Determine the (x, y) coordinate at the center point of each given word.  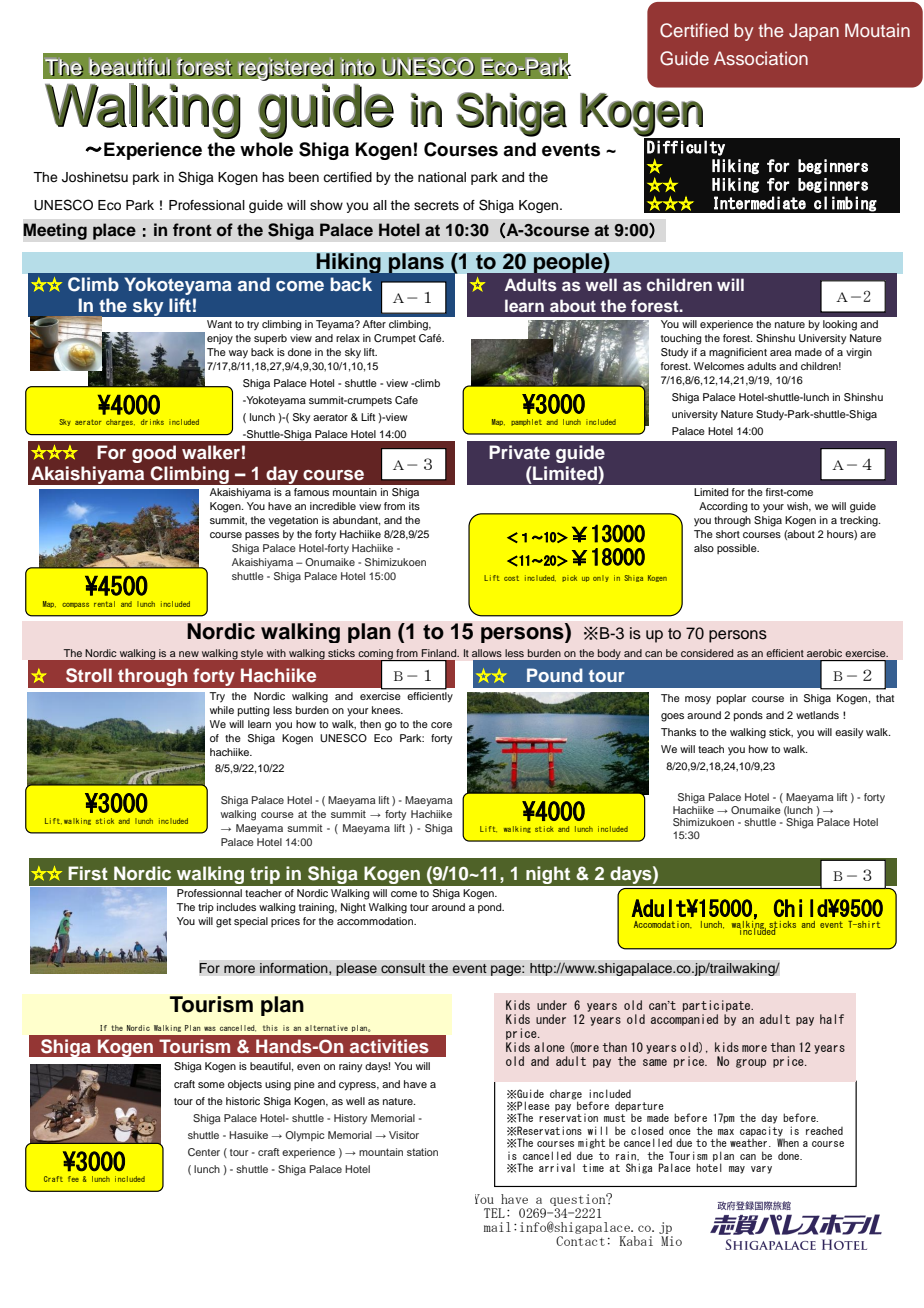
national (442, 177)
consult (403, 968)
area (781, 353)
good (154, 454)
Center (204, 1152)
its (414, 506)
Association (761, 58)
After (374, 324)
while (222, 710)
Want (219, 324)
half (832, 1019)
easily (849, 733)
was (210, 1029)
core (441, 725)
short (728, 534)
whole (266, 149)
